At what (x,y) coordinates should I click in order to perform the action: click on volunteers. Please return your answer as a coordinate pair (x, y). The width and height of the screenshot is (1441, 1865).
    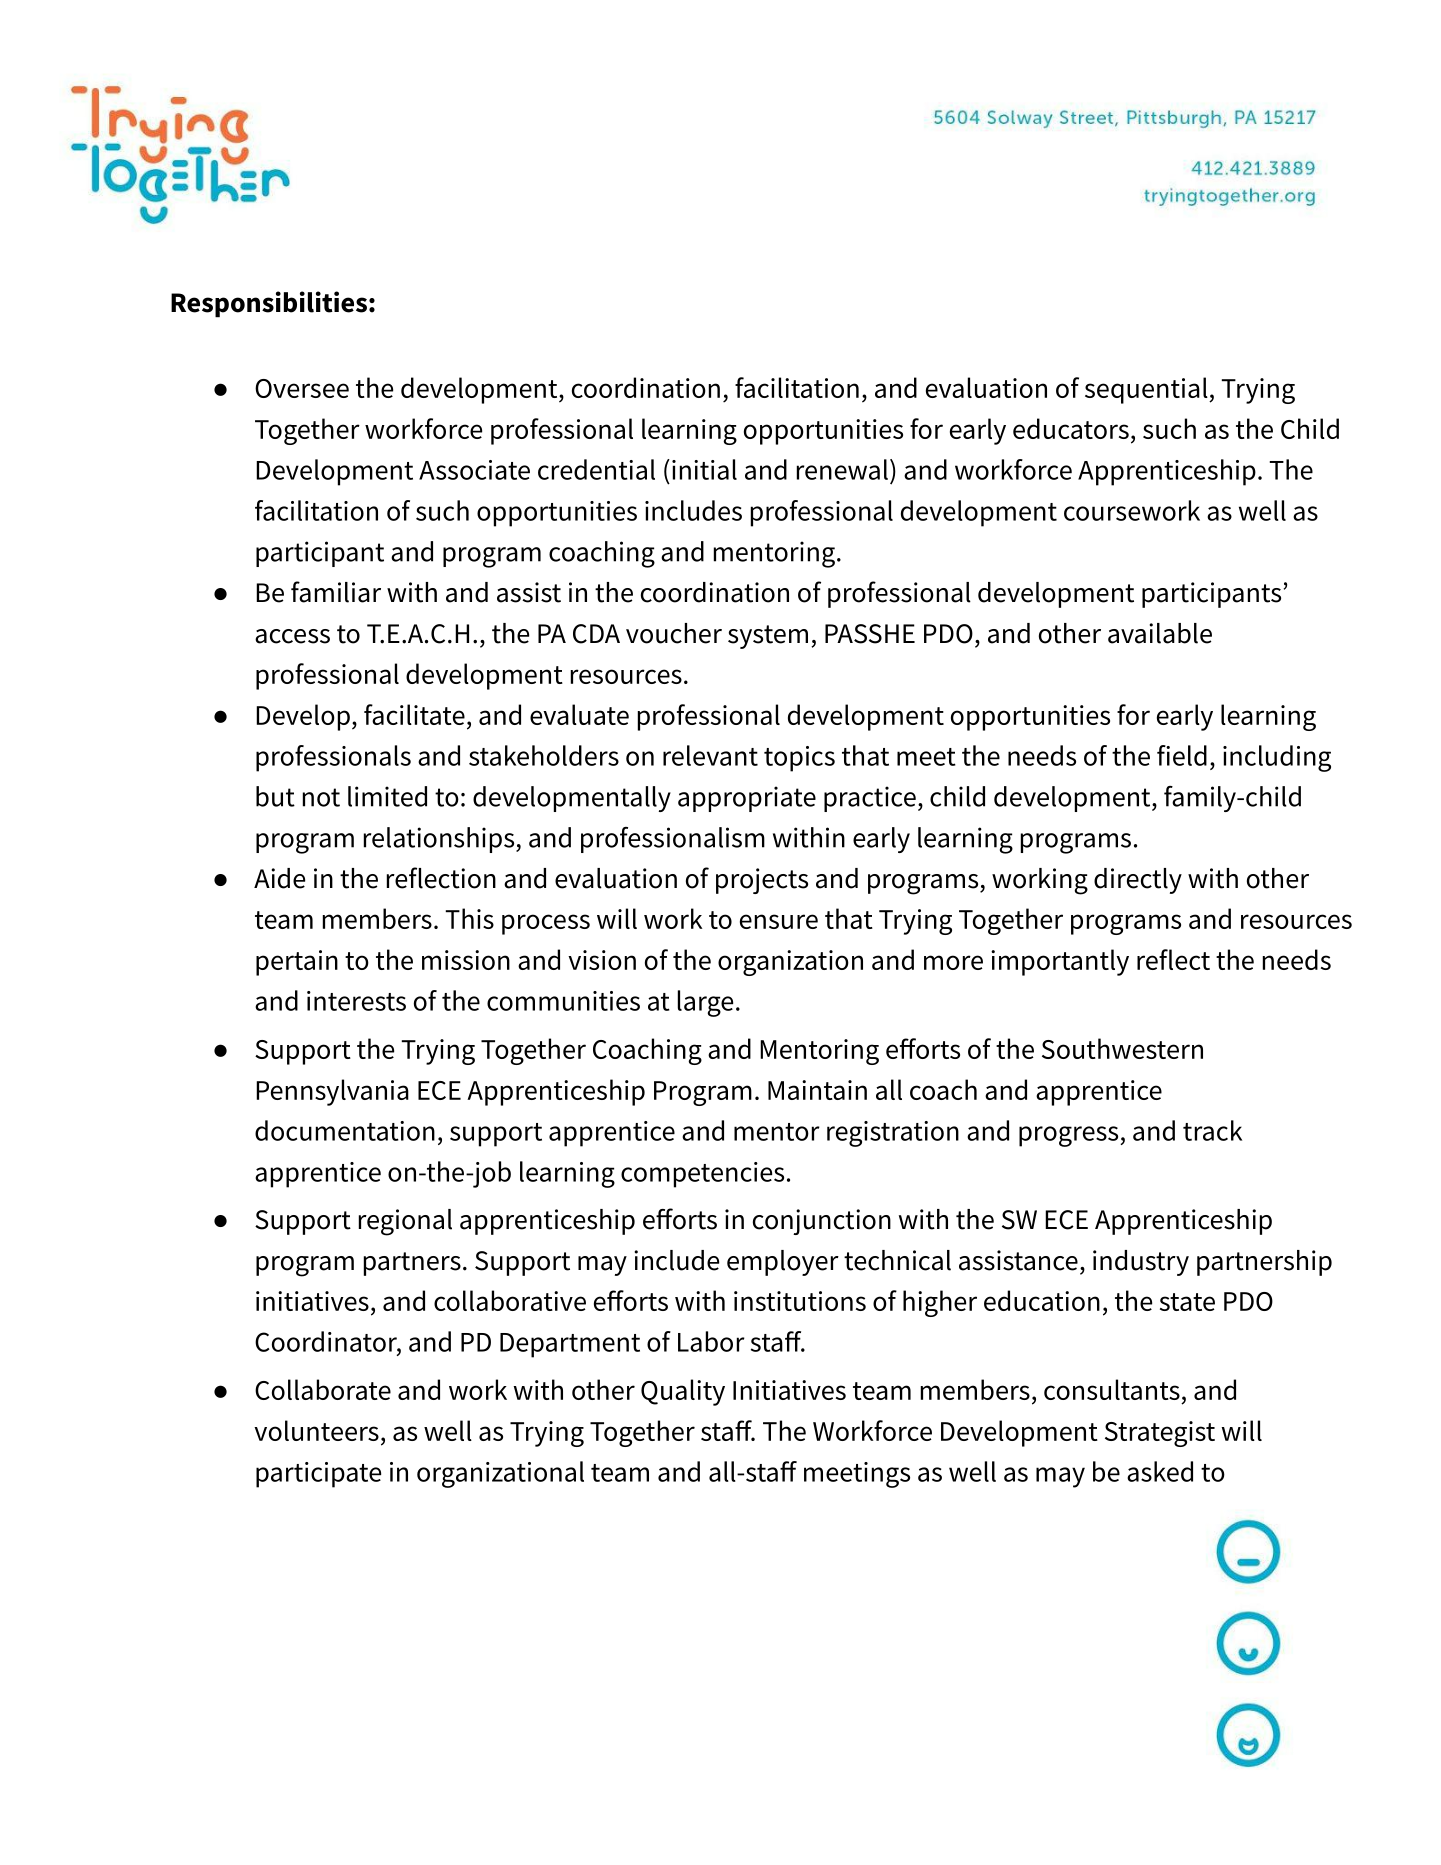
    Looking at the image, I should click on (316, 1430).
